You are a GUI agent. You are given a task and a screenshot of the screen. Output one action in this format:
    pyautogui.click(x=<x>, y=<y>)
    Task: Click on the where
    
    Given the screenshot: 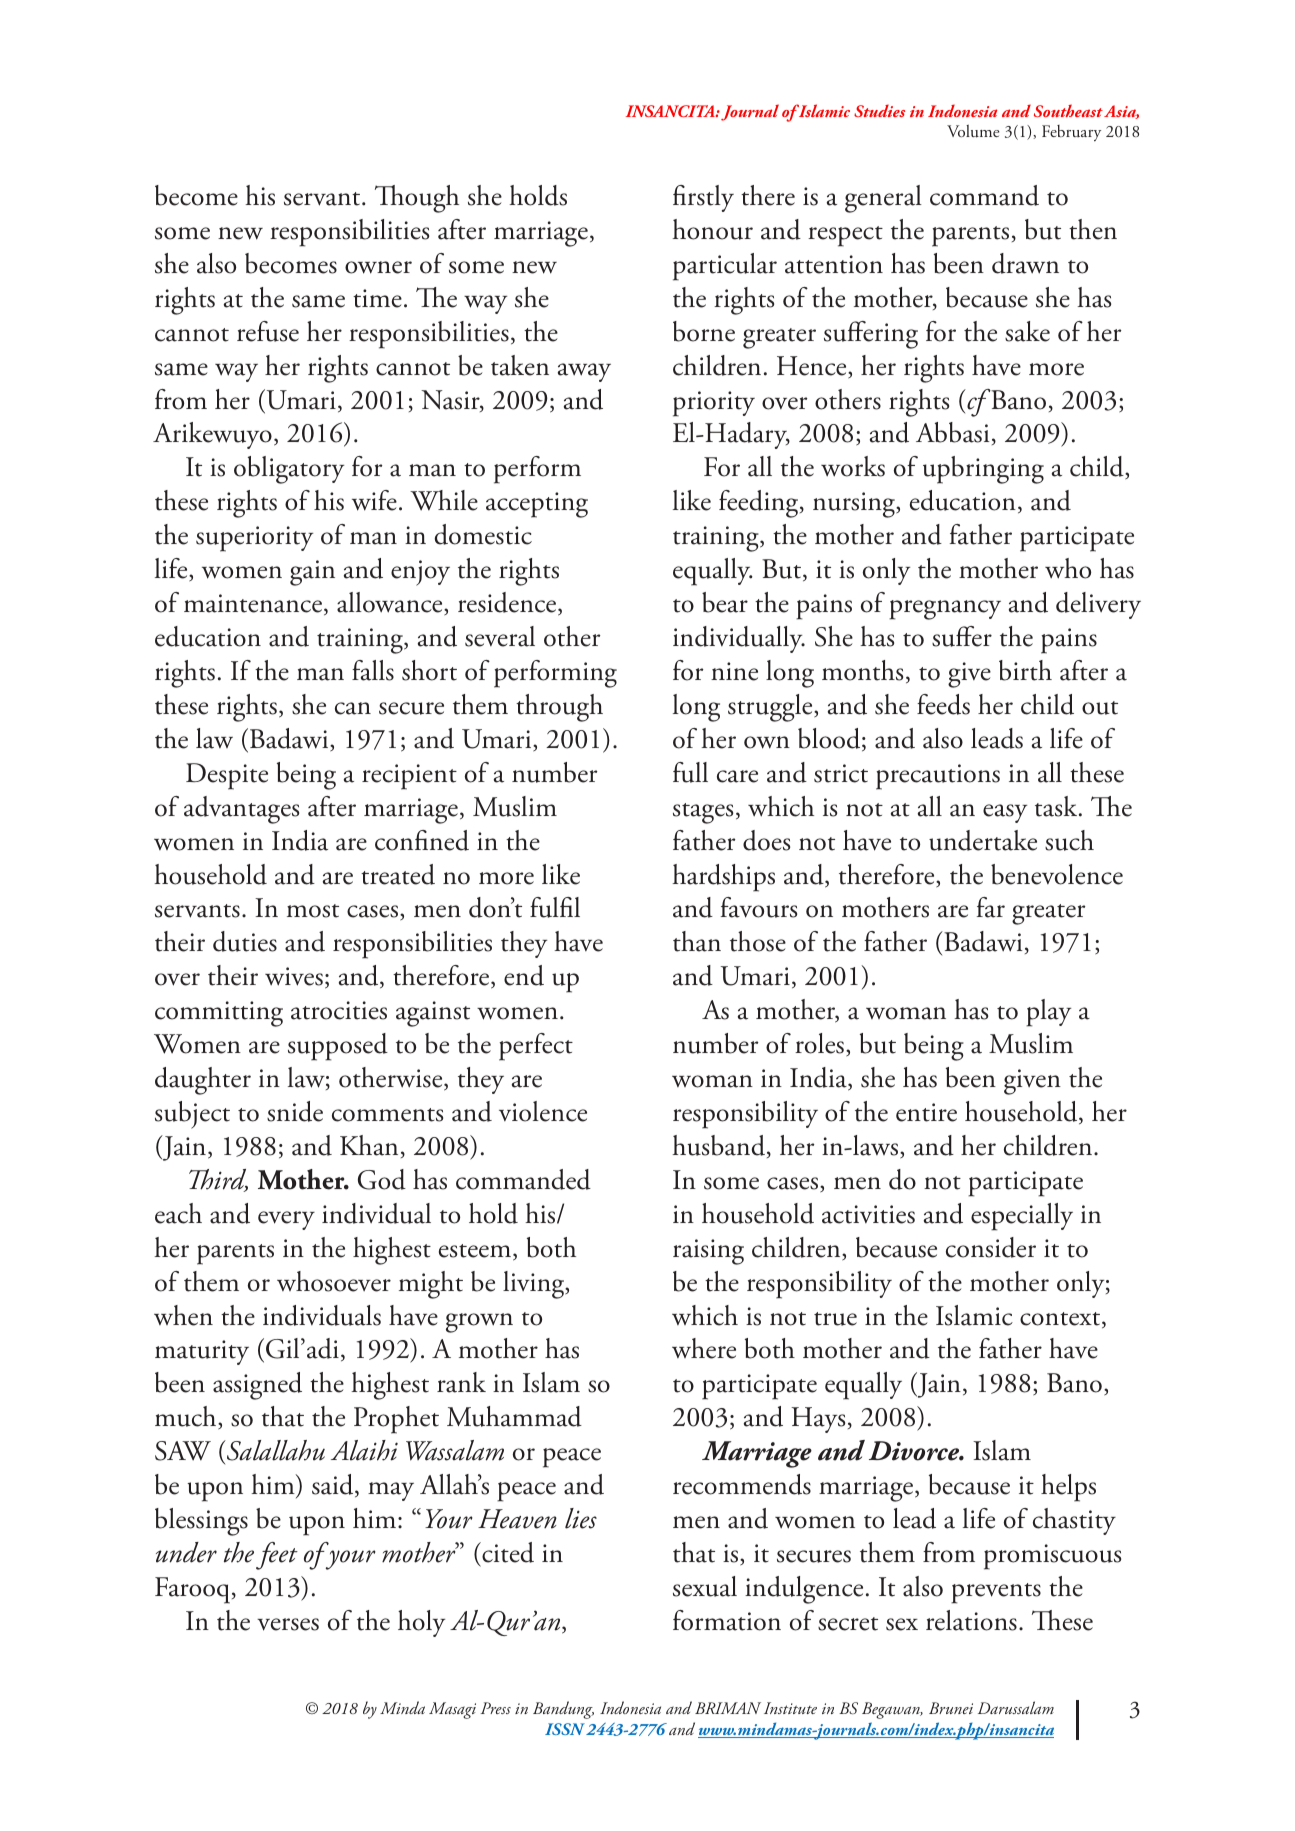 What is the action you would take?
    pyautogui.click(x=704, y=1348)
